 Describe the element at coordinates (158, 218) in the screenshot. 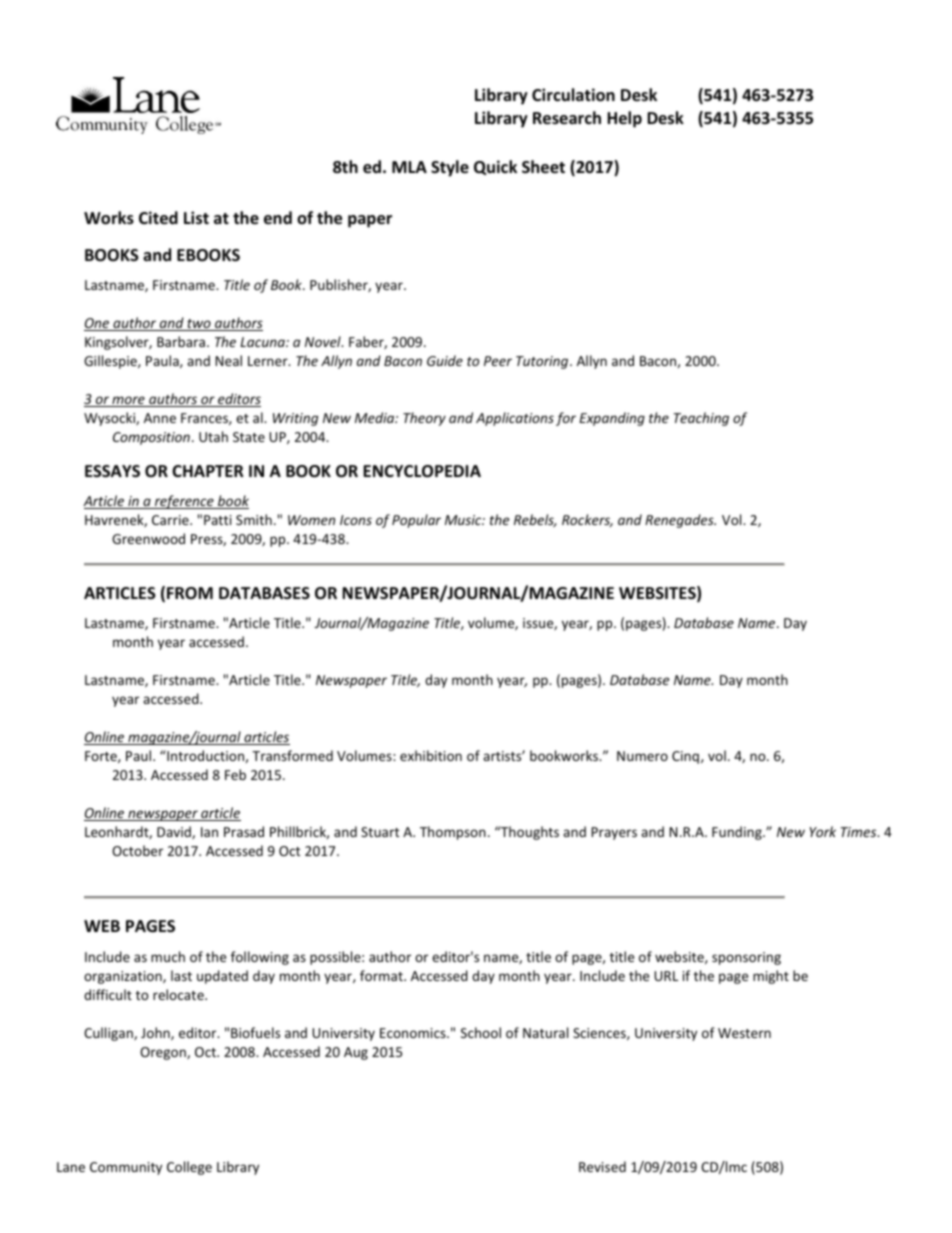

I see `Cited` at that location.
